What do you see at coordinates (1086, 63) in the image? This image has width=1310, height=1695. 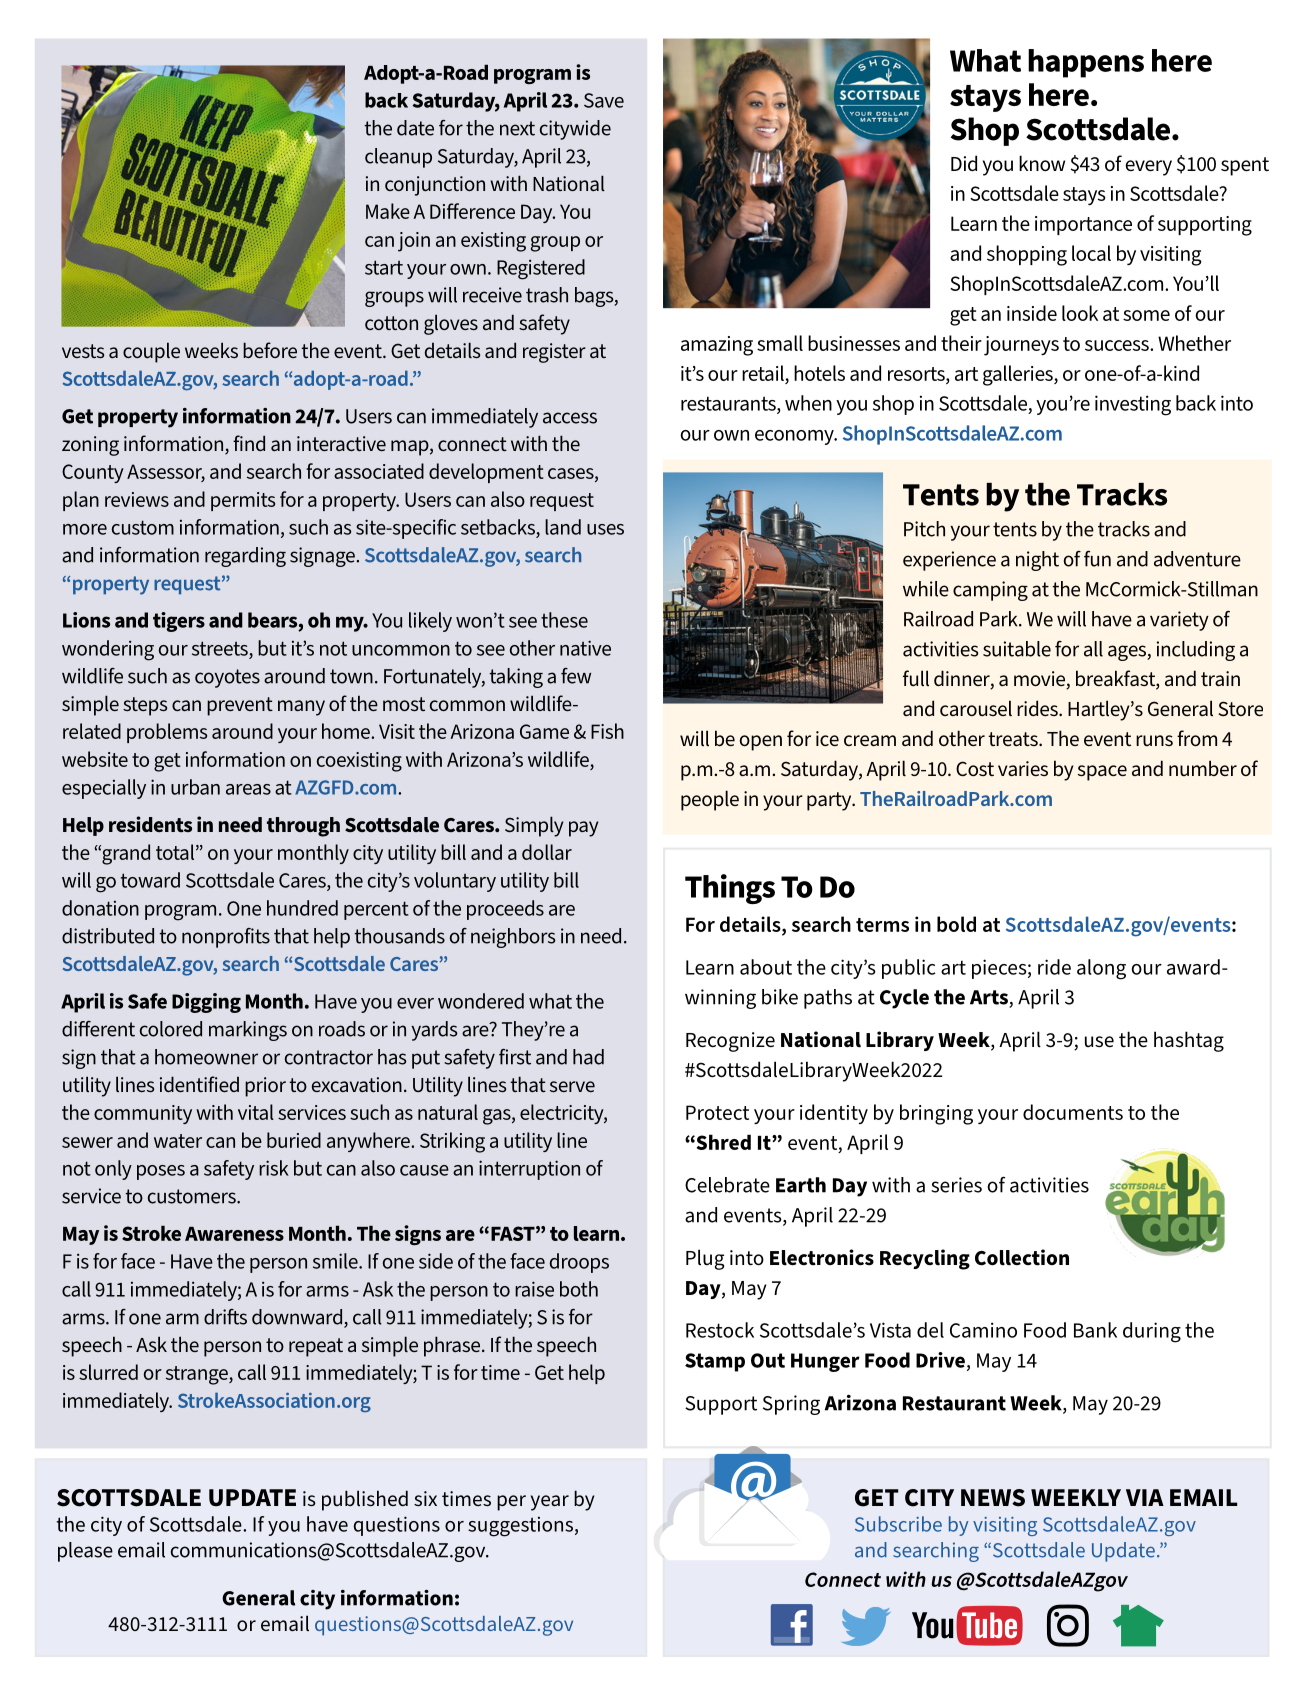 I see `happens` at bounding box center [1086, 63].
